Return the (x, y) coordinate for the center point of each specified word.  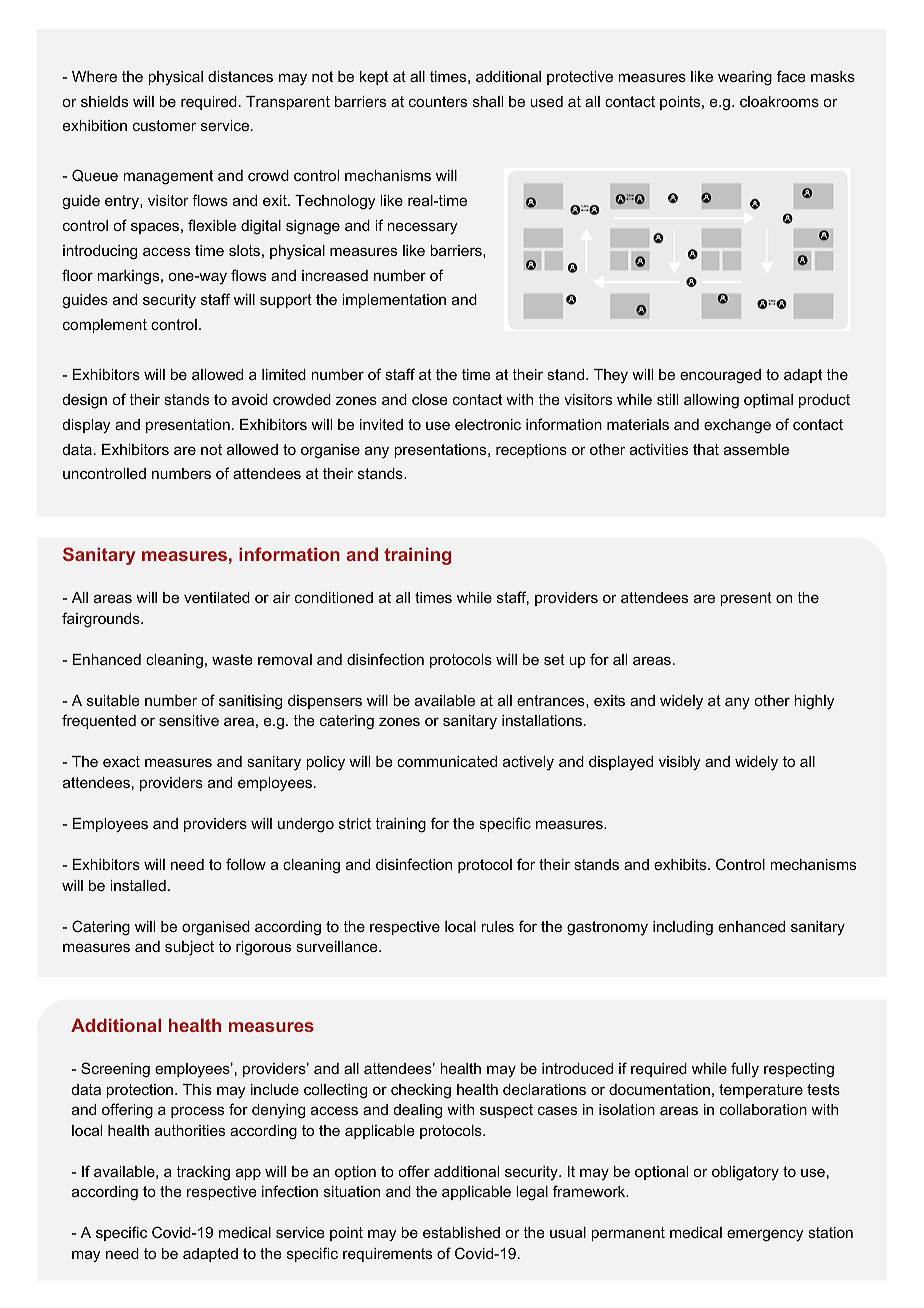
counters (438, 101)
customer (164, 125)
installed (138, 885)
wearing (745, 78)
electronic (488, 424)
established (461, 1232)
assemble (756, 449)
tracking (203, 1173)
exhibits (681, 864)
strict (355, 823)
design (85, 401)
